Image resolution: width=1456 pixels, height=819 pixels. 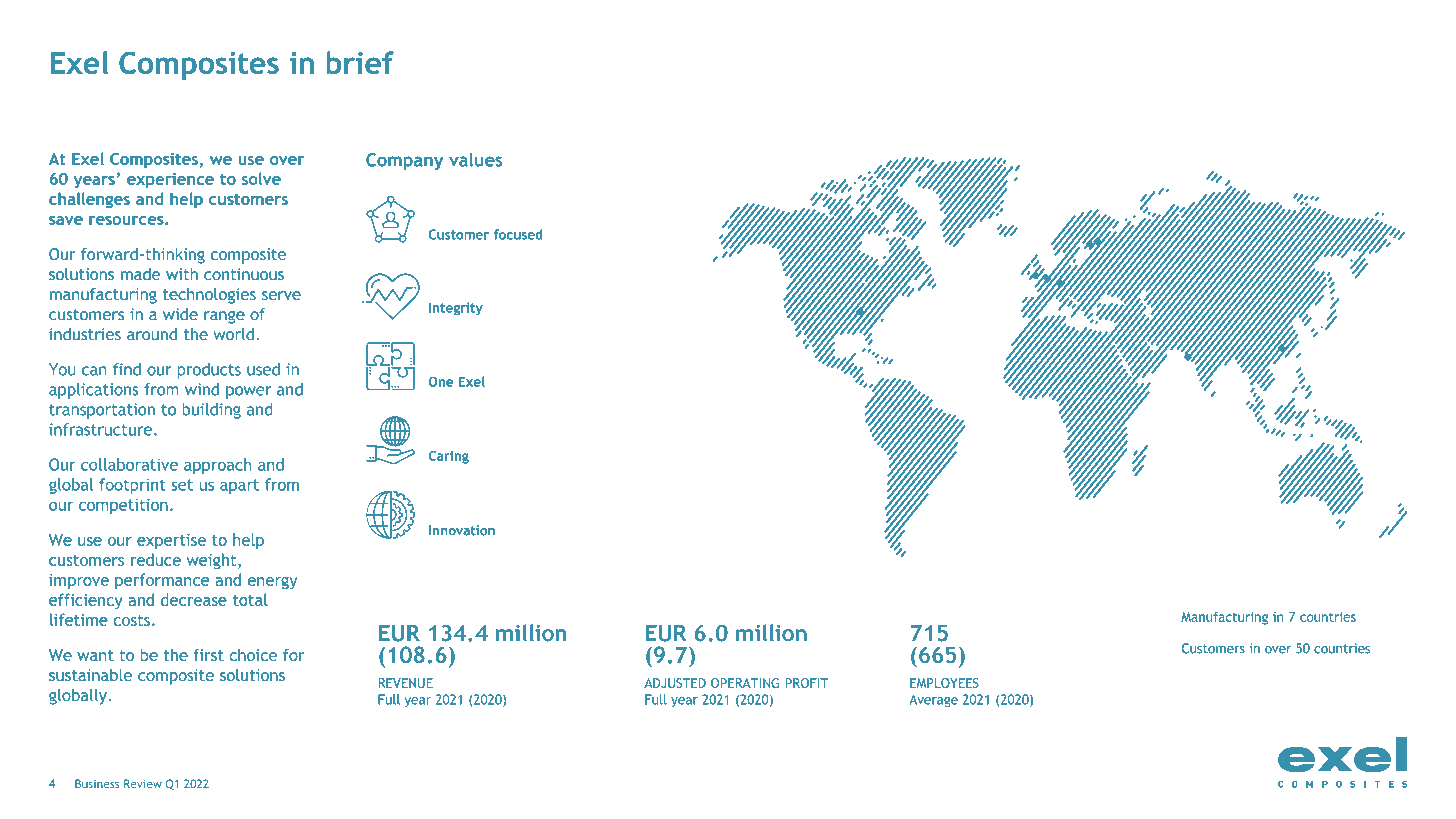 I want to click on Company, so click(x=404, y=161).
